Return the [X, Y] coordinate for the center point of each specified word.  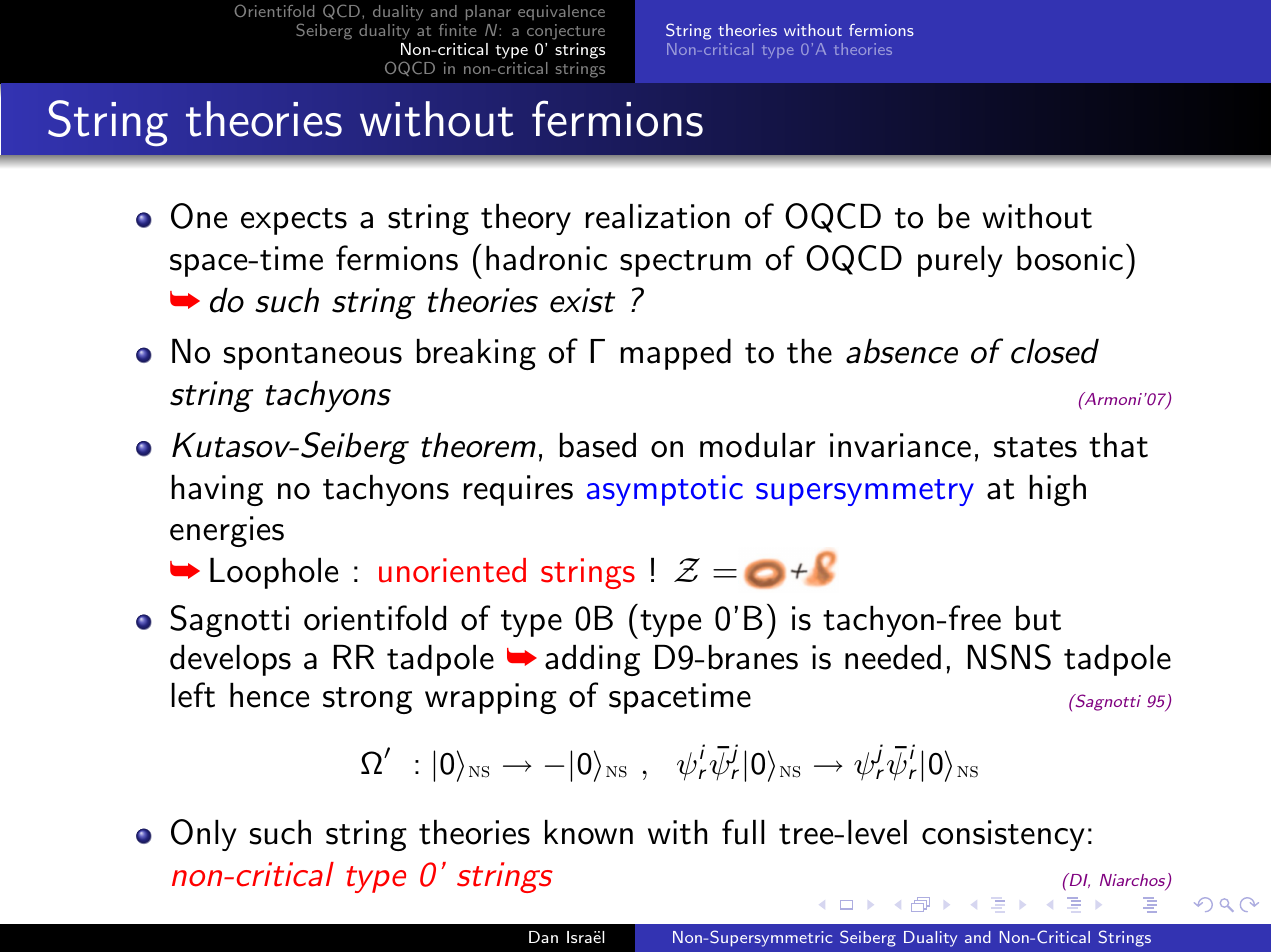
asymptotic [665, 490]
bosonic [1070, 258]
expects [294, 221]
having [217, 490]
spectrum [685, 263]
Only [204, 835]
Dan [543, 937]
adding [592, 660]
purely [960, 261]
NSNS [1009, 657]
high [1058, 490]
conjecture [566, 32]
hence [269, 695]
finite [457, 30]
